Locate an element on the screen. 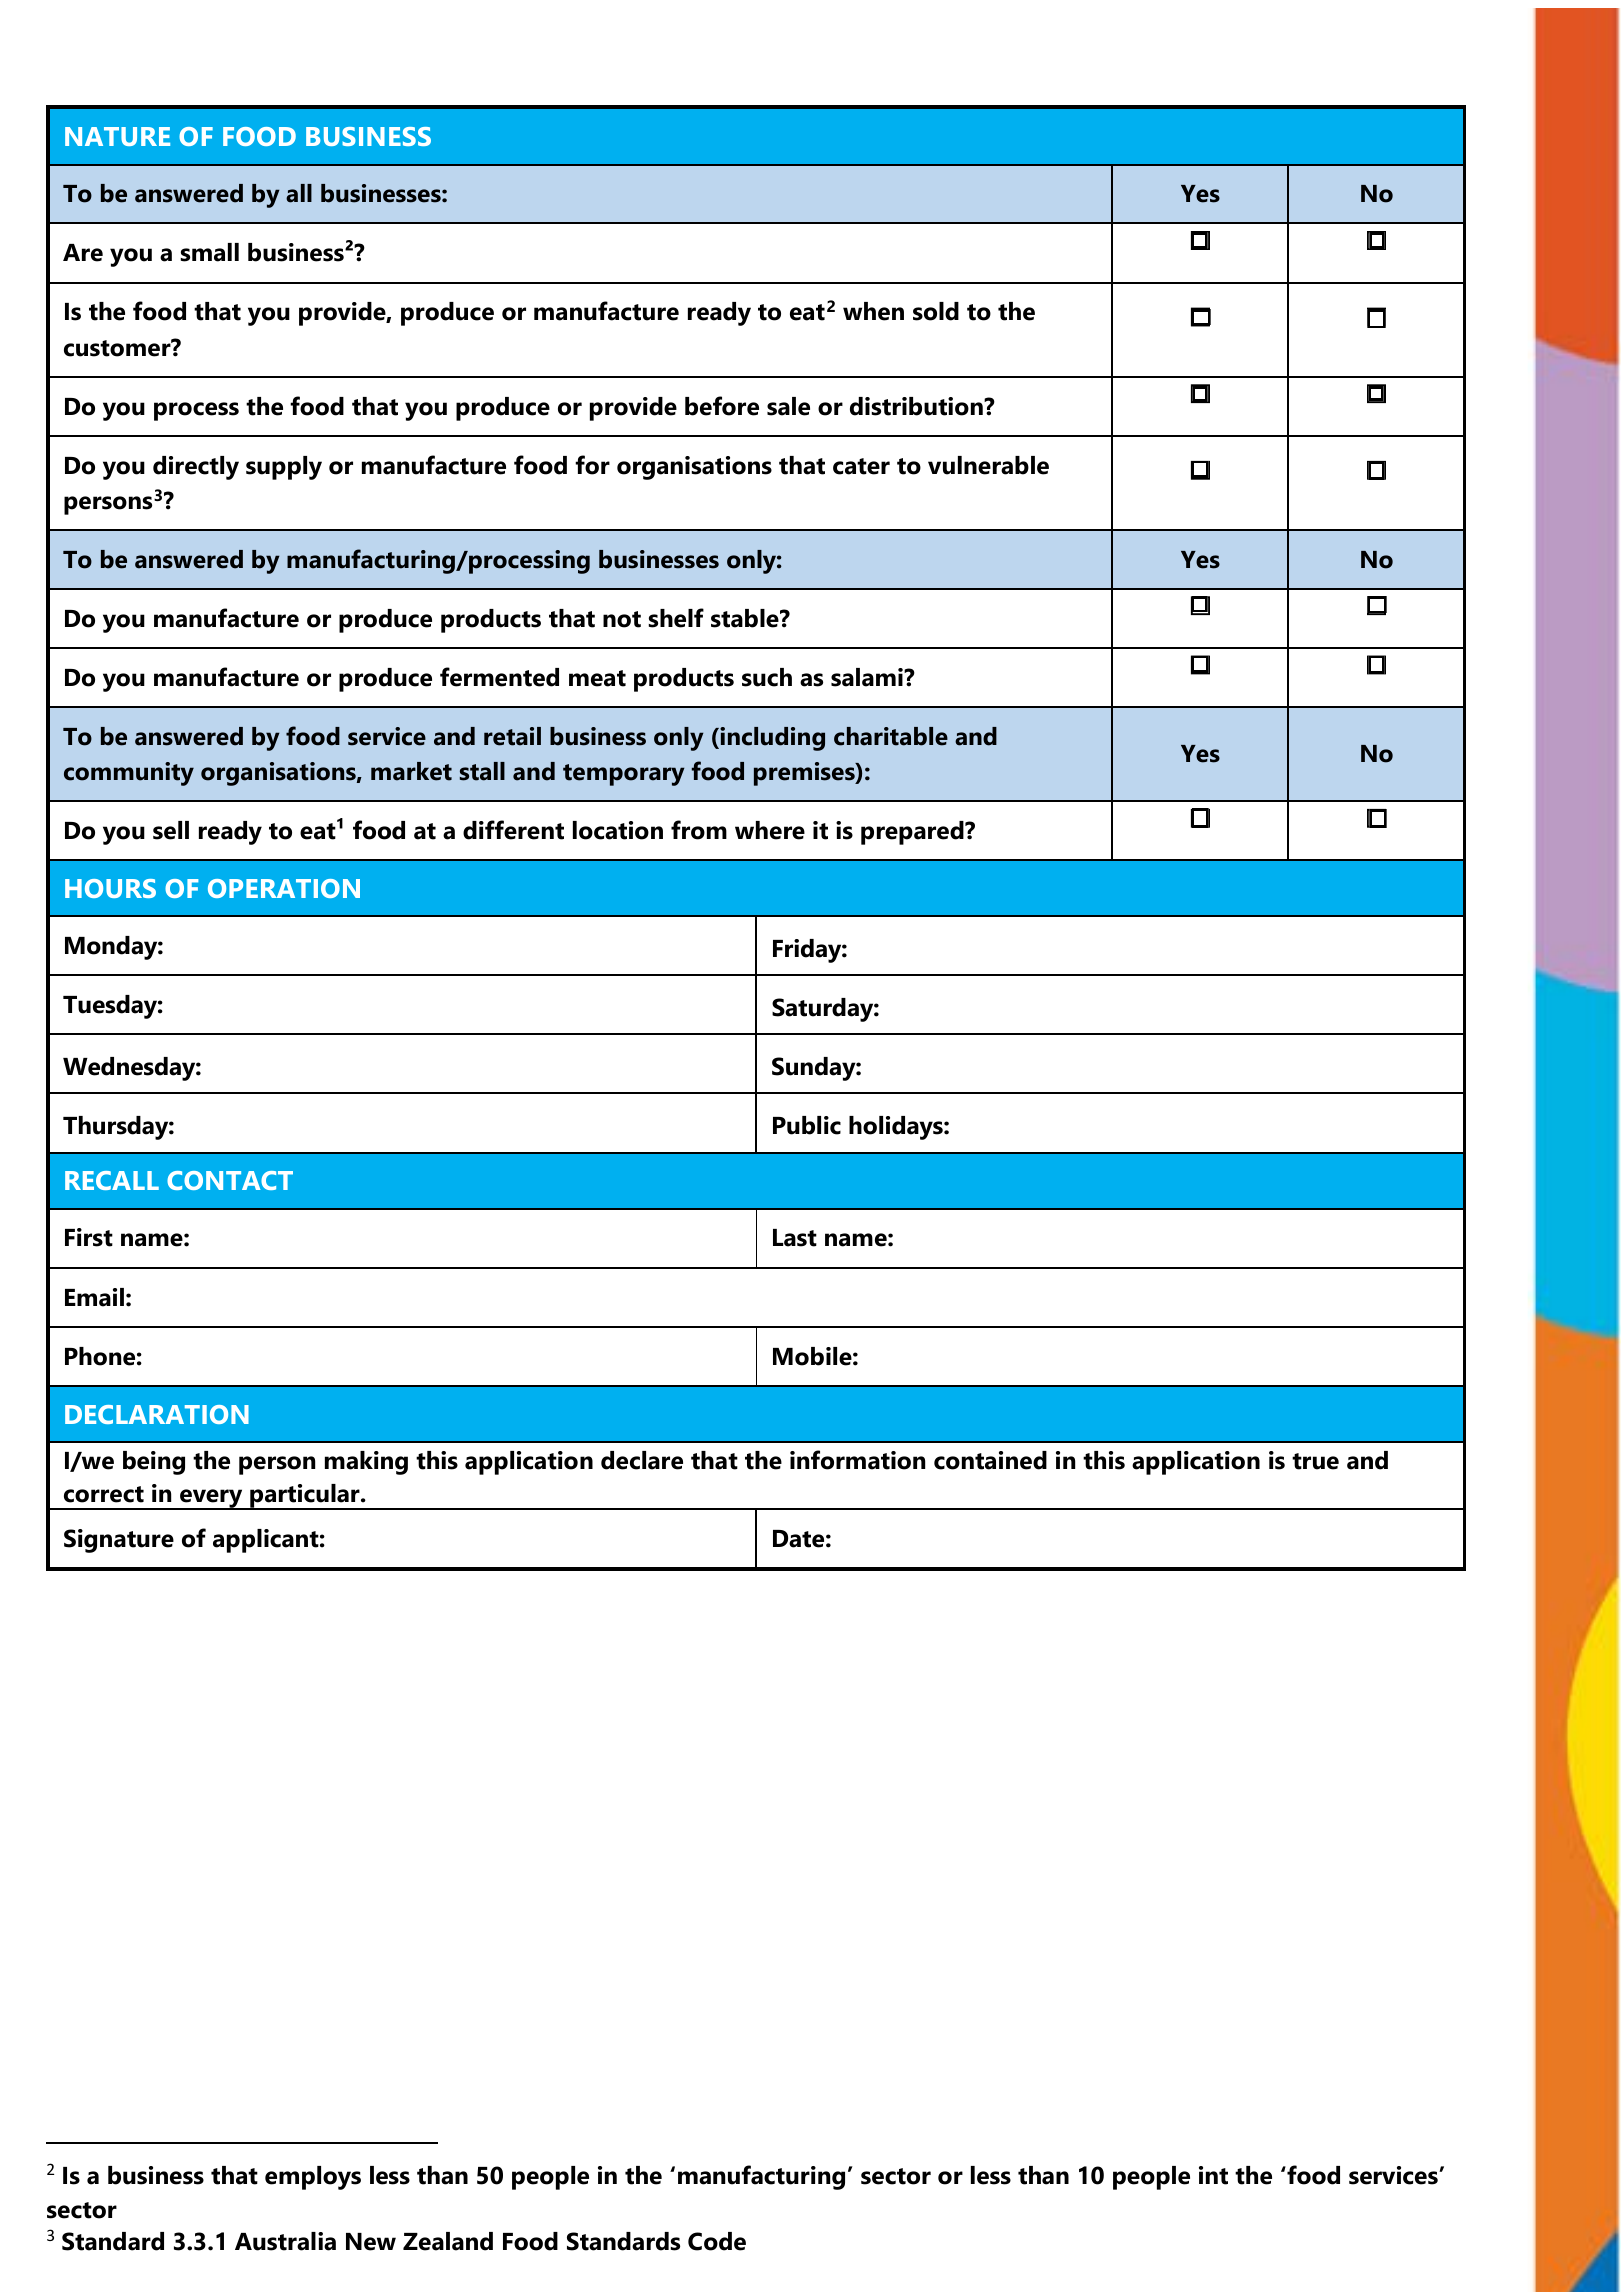 This screenshot has height=2292, width=1621. prepared is located at coordinates (913, 833).
